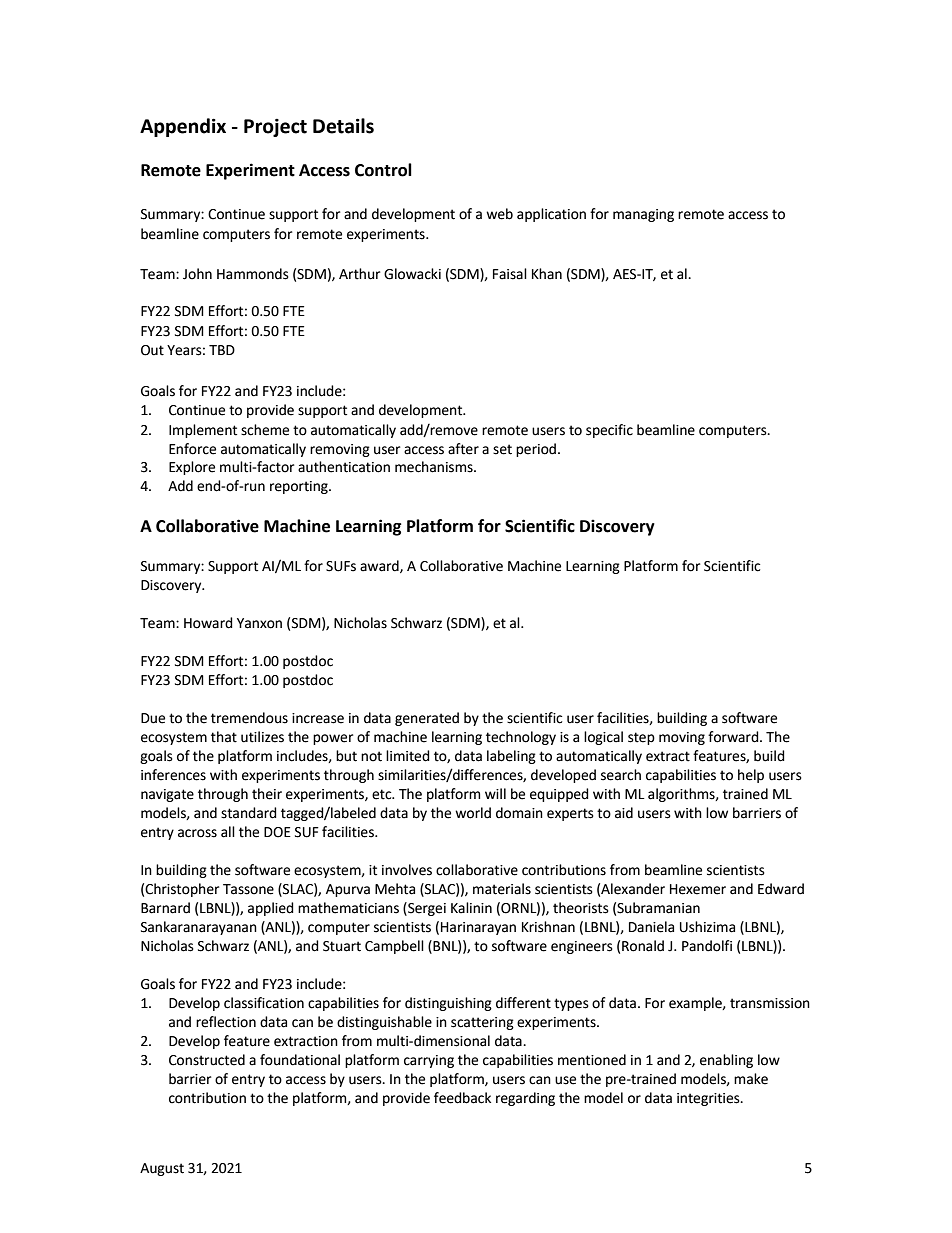 This screenshot has width=952, height=1233. I want to click on help, so click(751, 776).
